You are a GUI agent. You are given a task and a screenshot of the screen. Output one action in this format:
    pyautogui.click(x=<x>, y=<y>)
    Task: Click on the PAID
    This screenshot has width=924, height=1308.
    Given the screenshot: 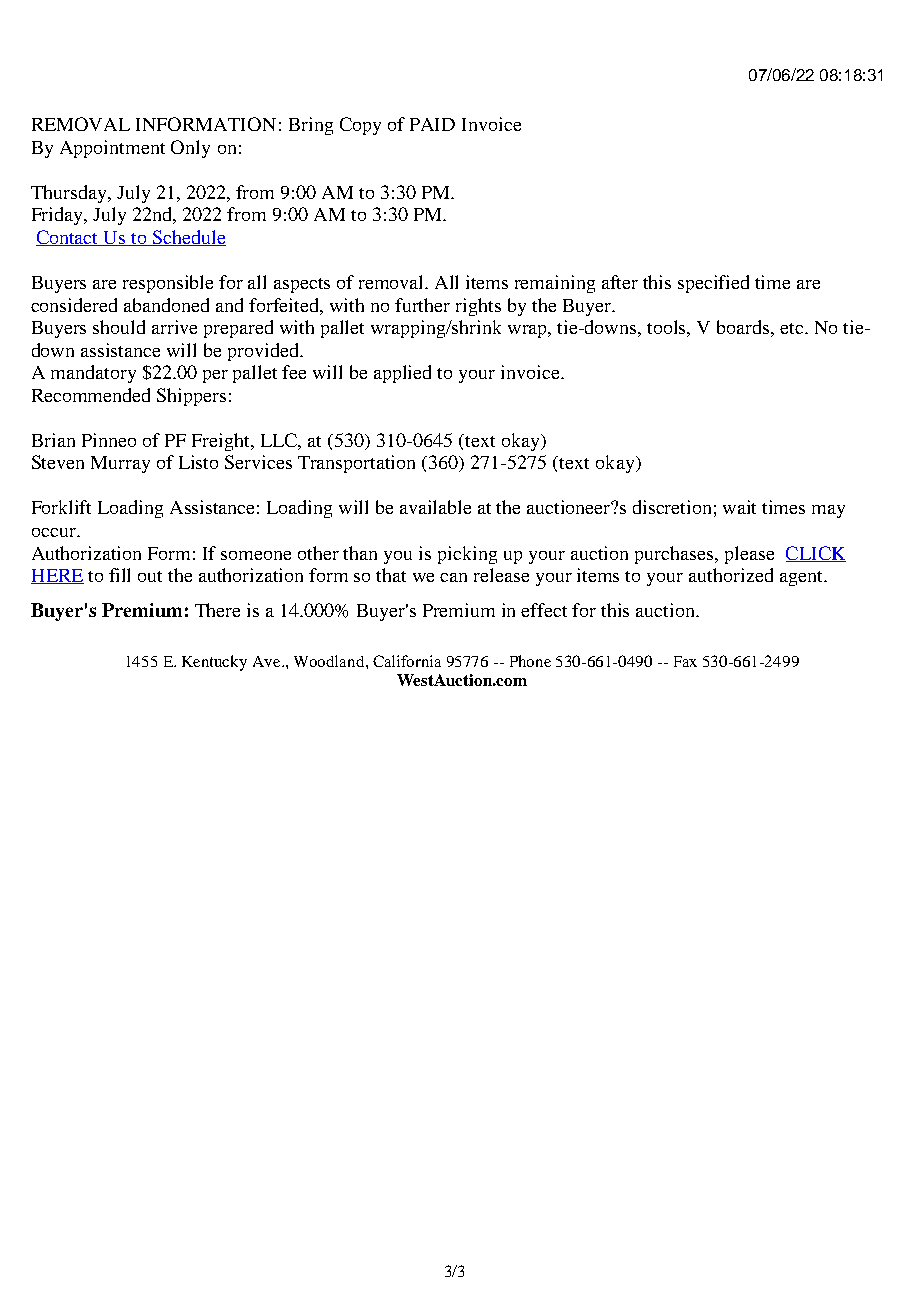 What is the action you would take?
    pyautogui.click(x=432, y=124)
